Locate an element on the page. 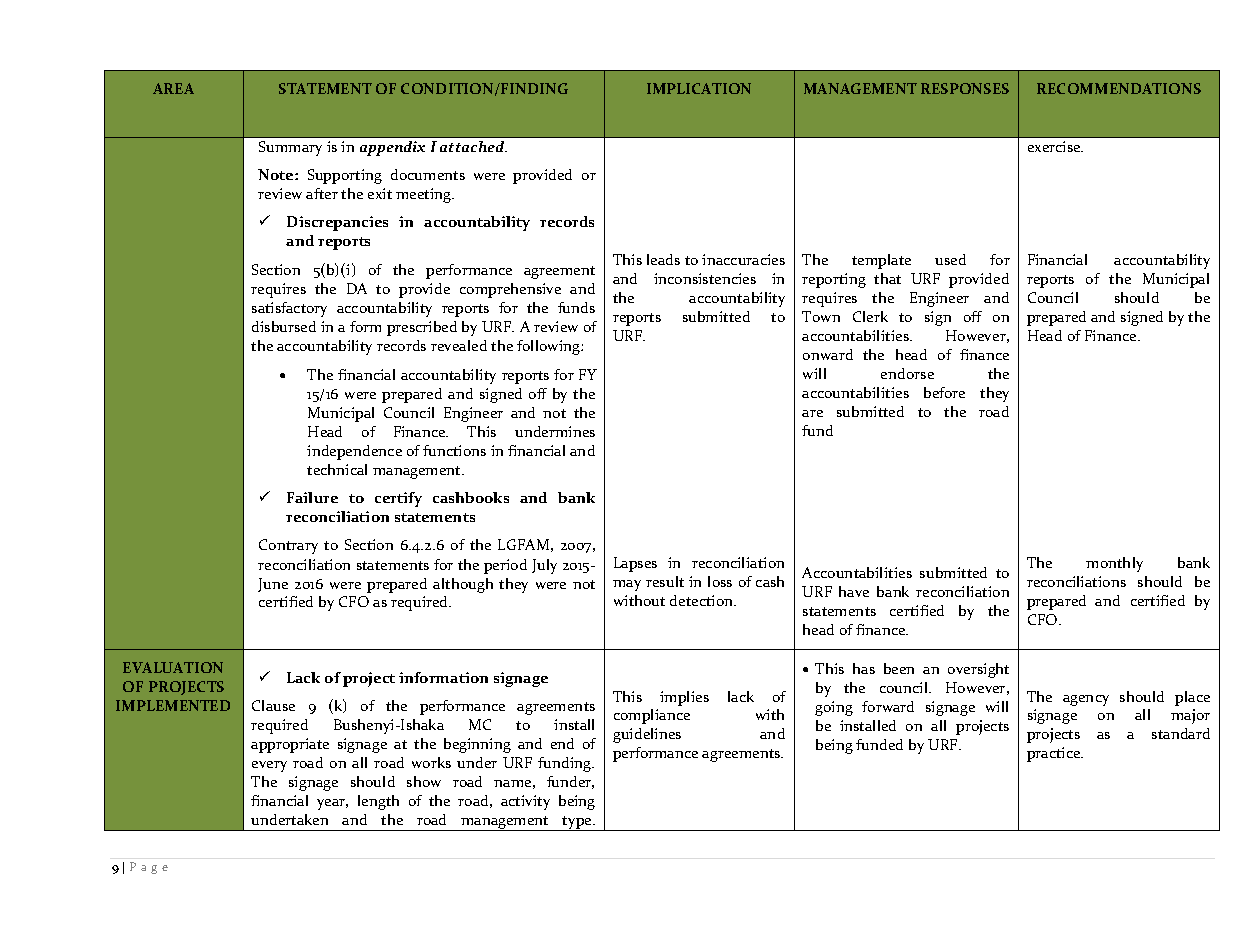 This document has width=1233, height=952. onward is located at coordinates (828, 354).
